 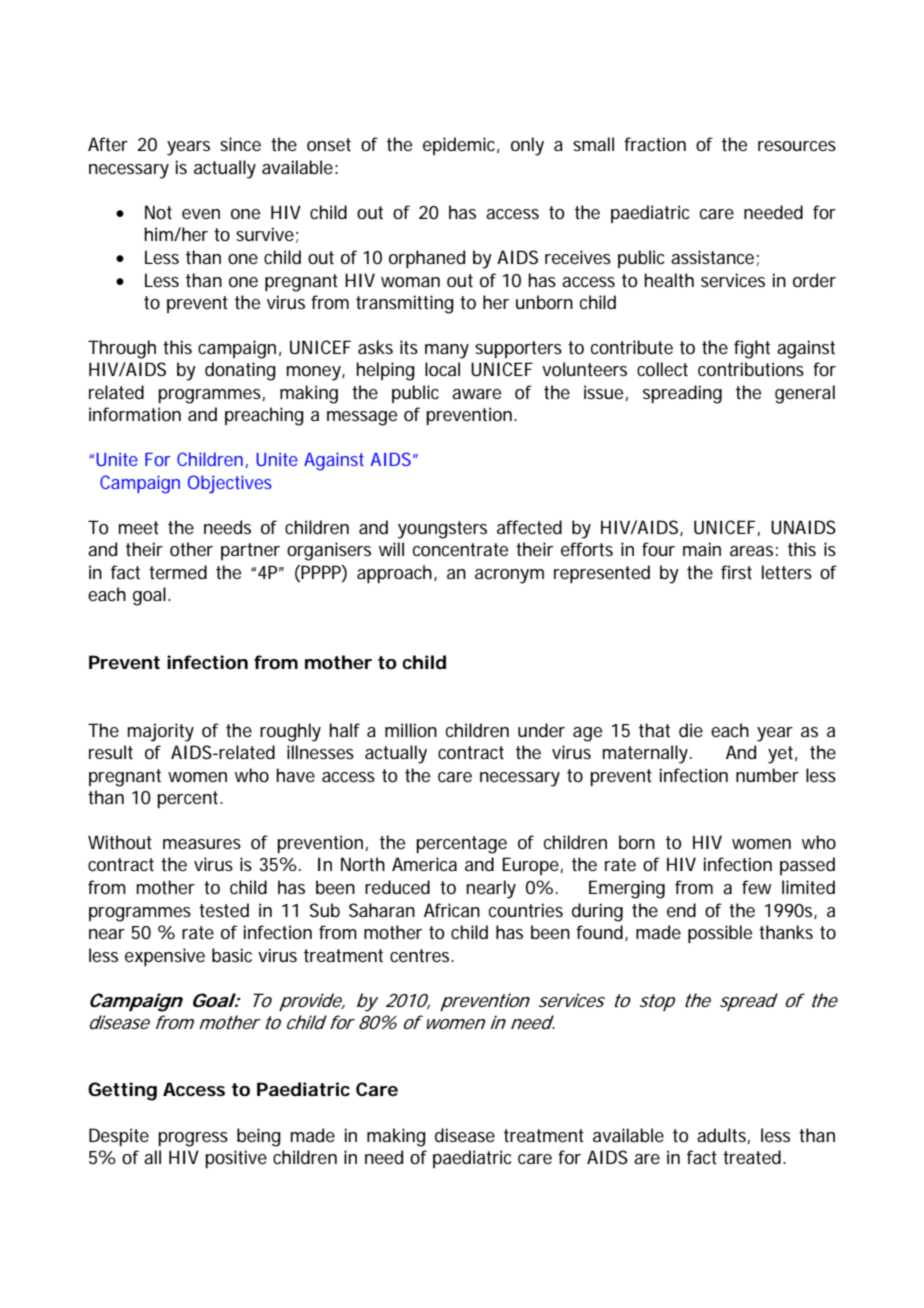 I want to click on termed, so click(x=178, y=572).
